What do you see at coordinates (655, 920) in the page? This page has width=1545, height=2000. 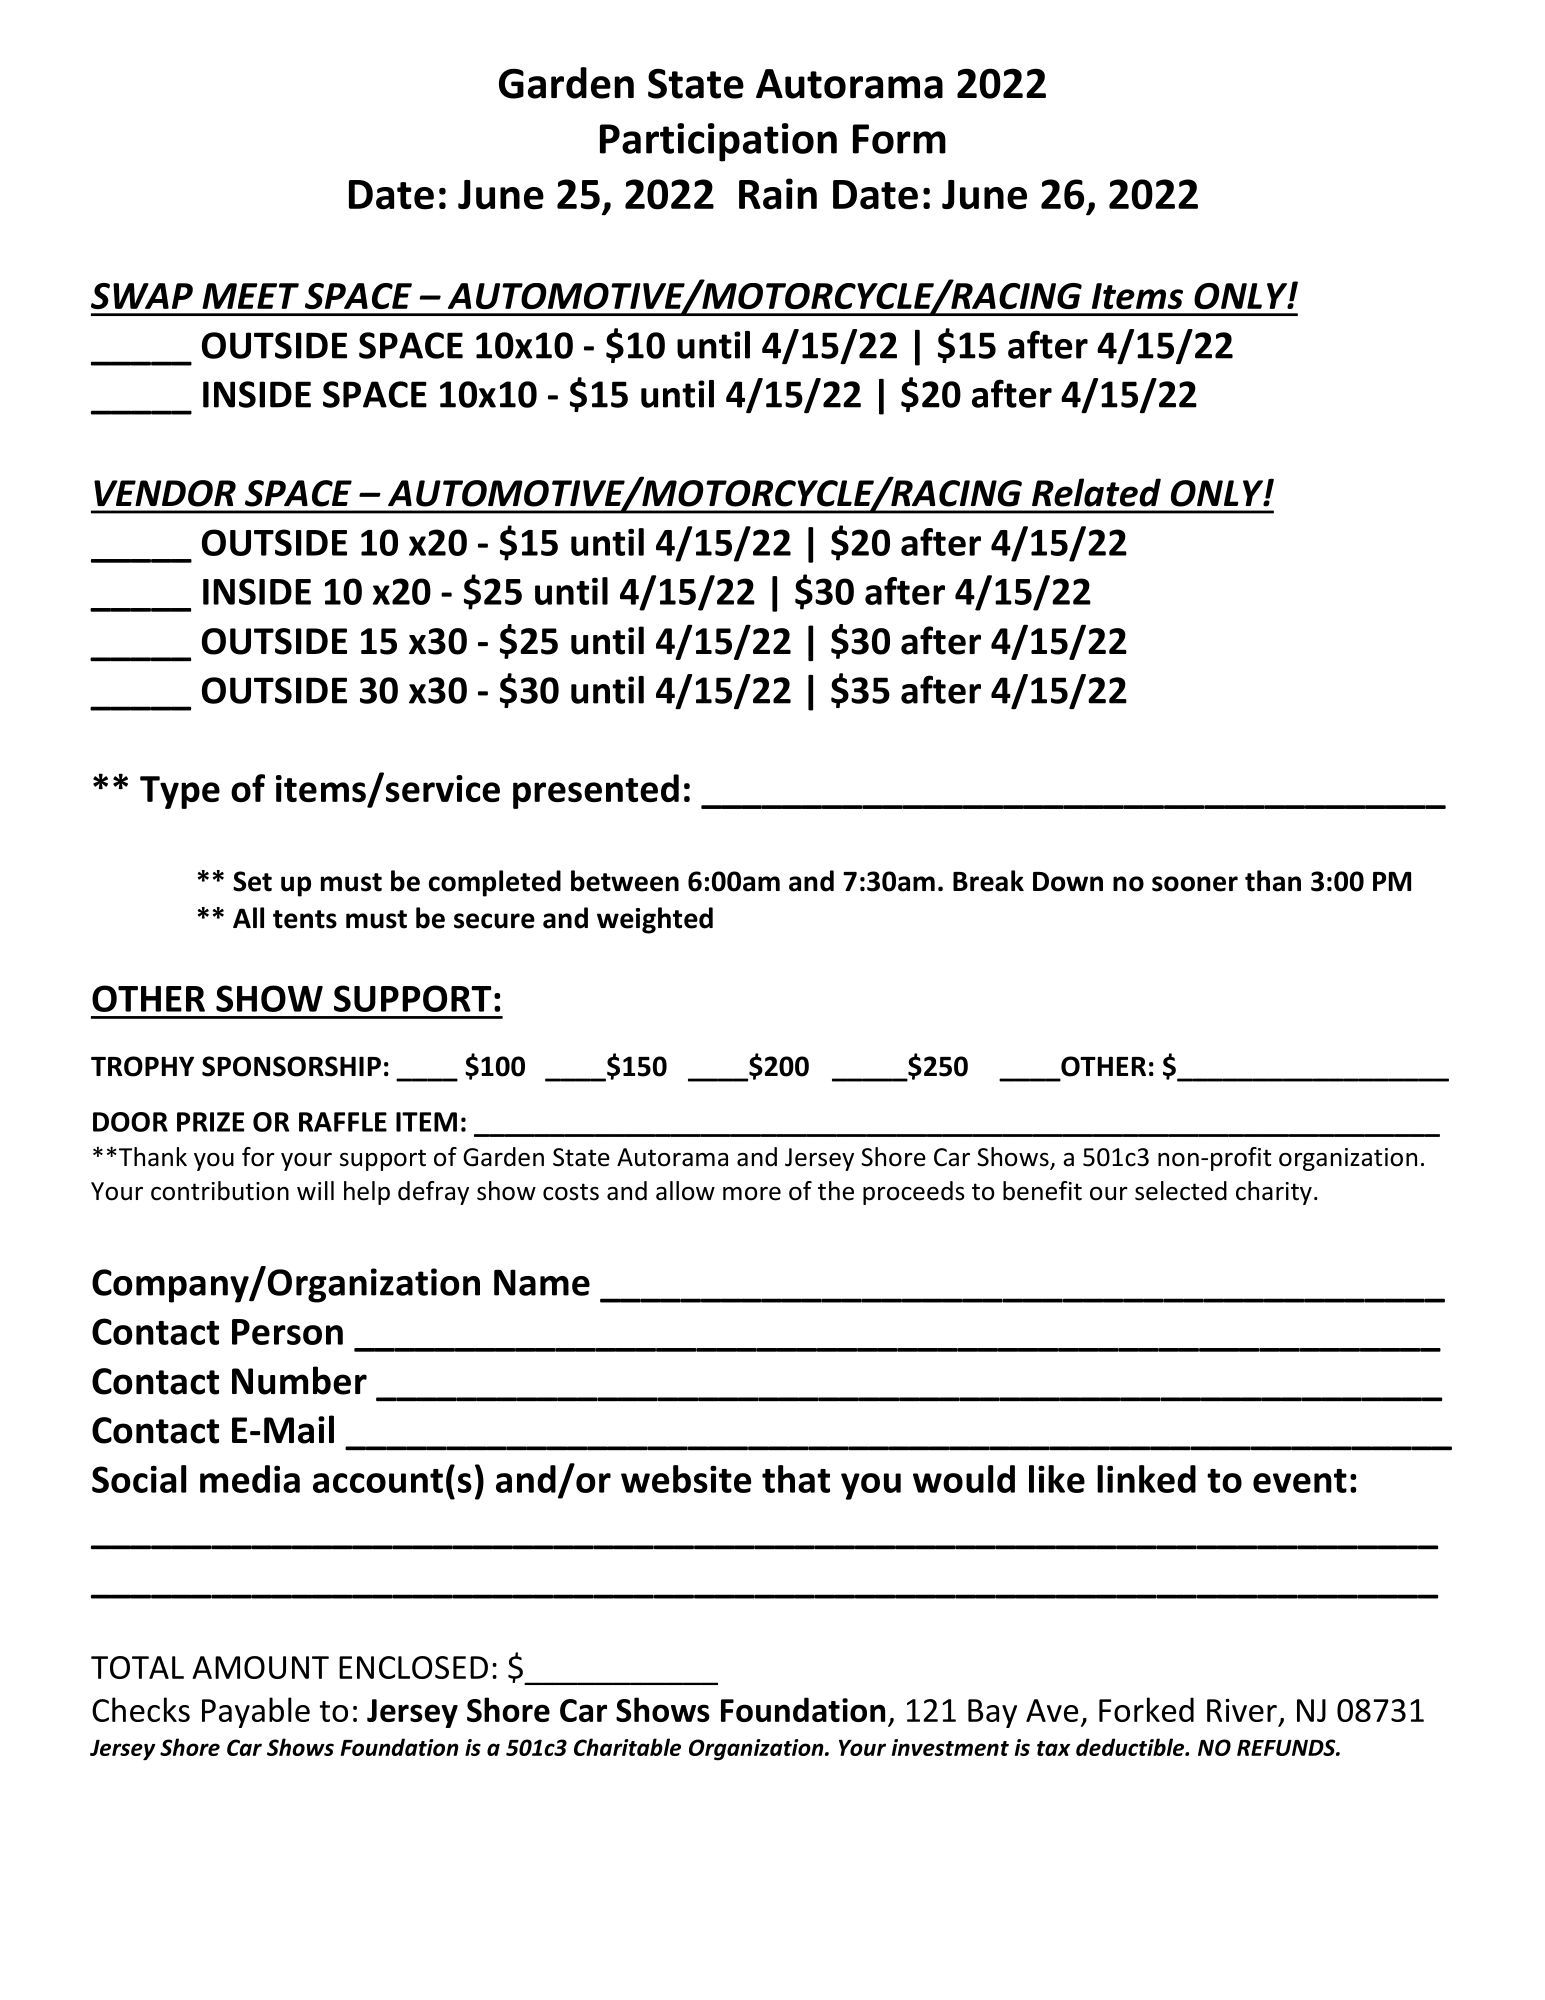 I see `weighted` at bounding box center [655, 920].
